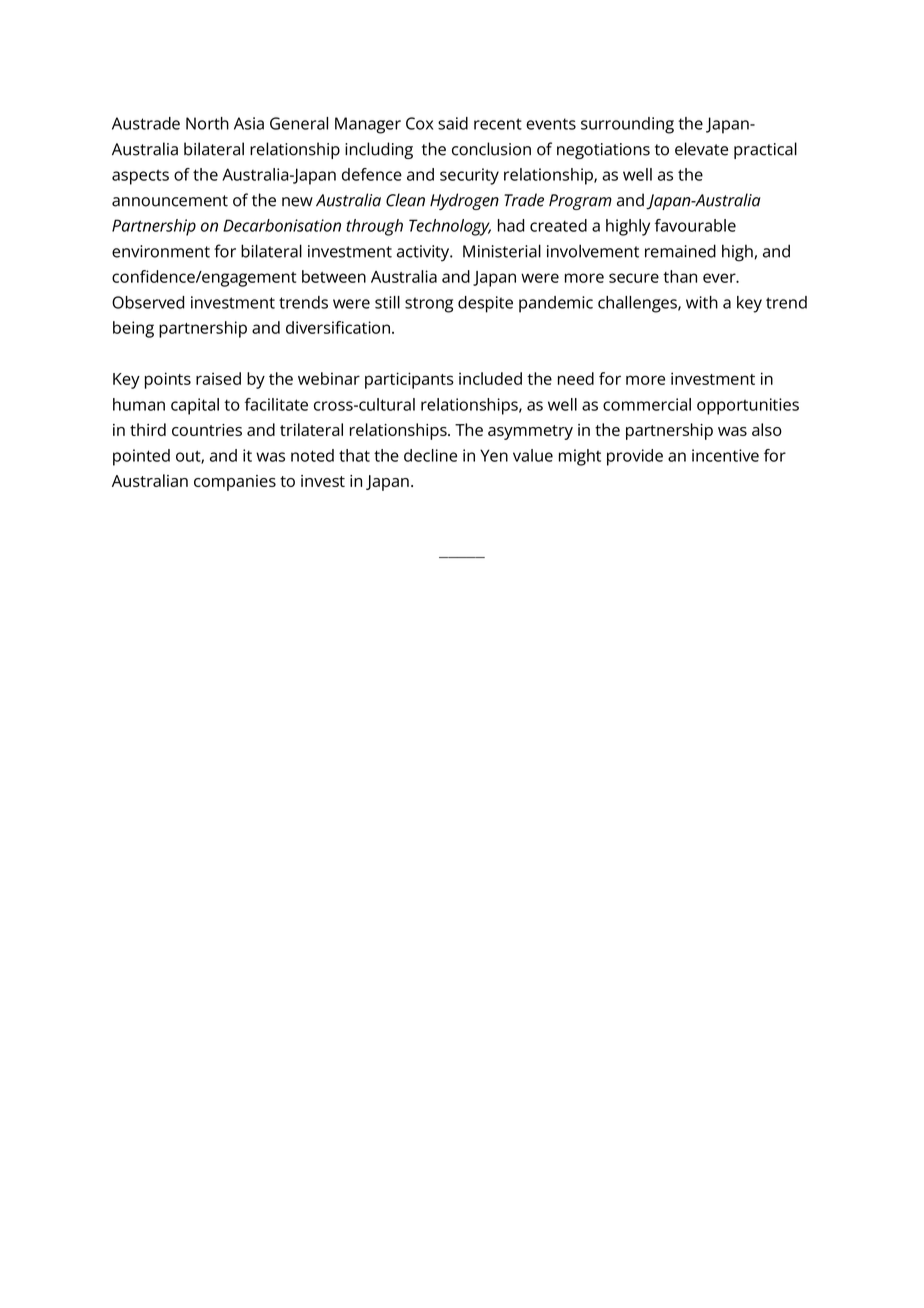 This screenshot has height=1308, width=924. What do you see at coordinates (702, 302) in the screenshot?
I see `with` at bounding box center [702, 302].
